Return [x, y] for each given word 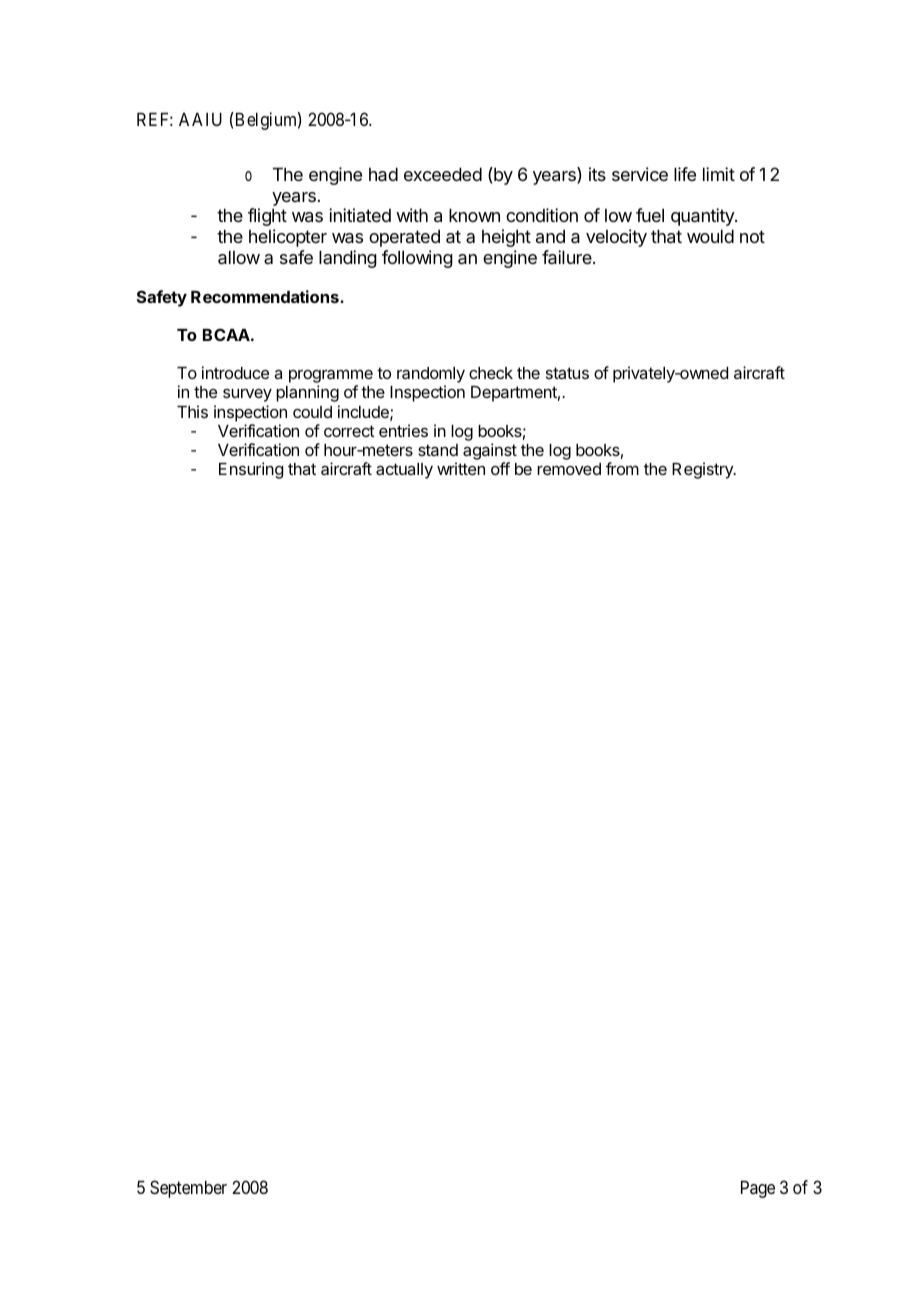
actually [404, 471]
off [500, 468]
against [490, 451]
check [491, 373]
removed [569, 469]
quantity [703, 217]
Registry [703, 470]
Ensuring [251, 470]
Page [758, 1189]
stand [438, 450]
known [474, 215]
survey [247, 395]
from [622, 468]
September [188, 1189]
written [461, 468]
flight [267, 217]
